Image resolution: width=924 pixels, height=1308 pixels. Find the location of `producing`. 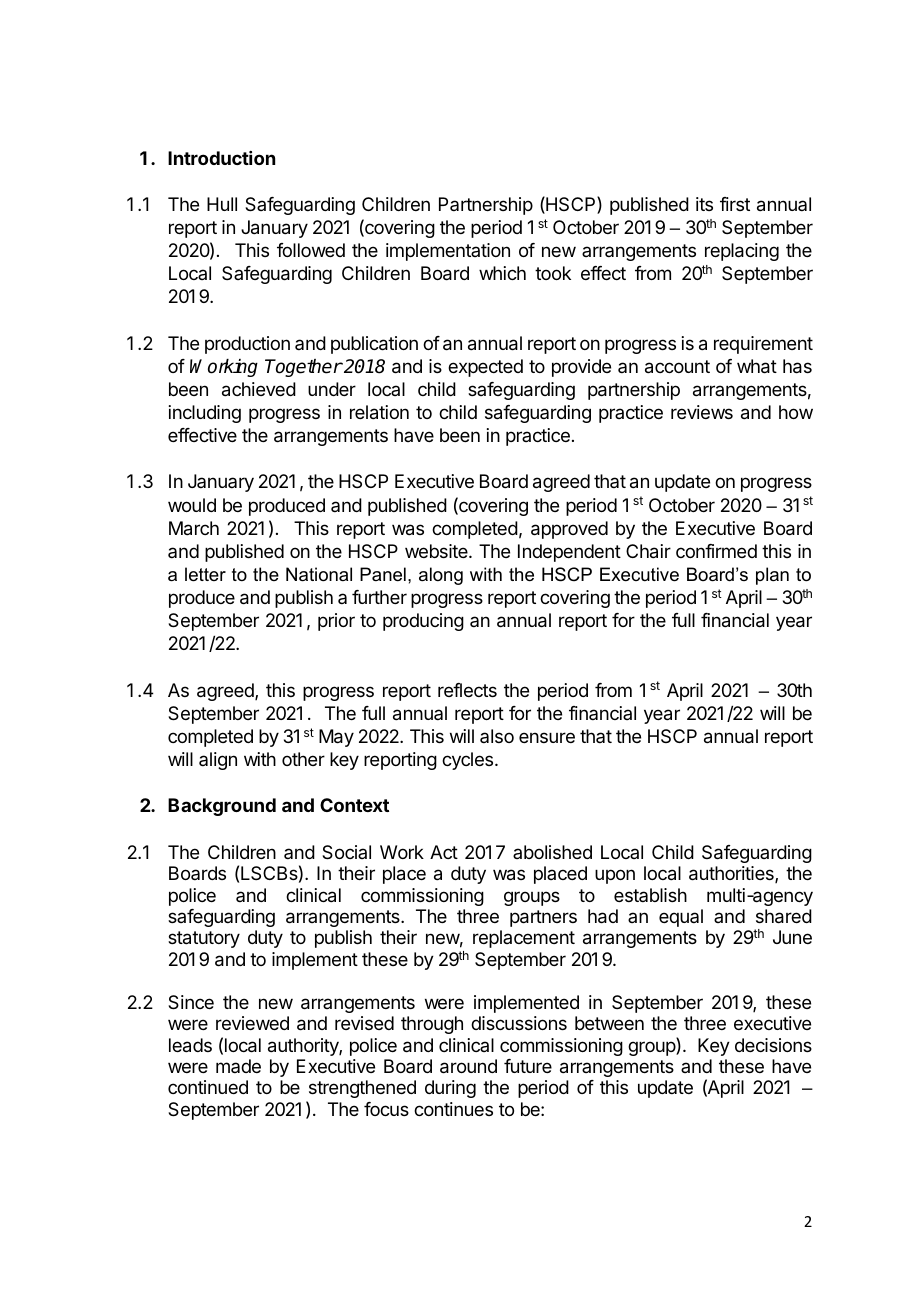

producing is located at coordinates (423, 622).
